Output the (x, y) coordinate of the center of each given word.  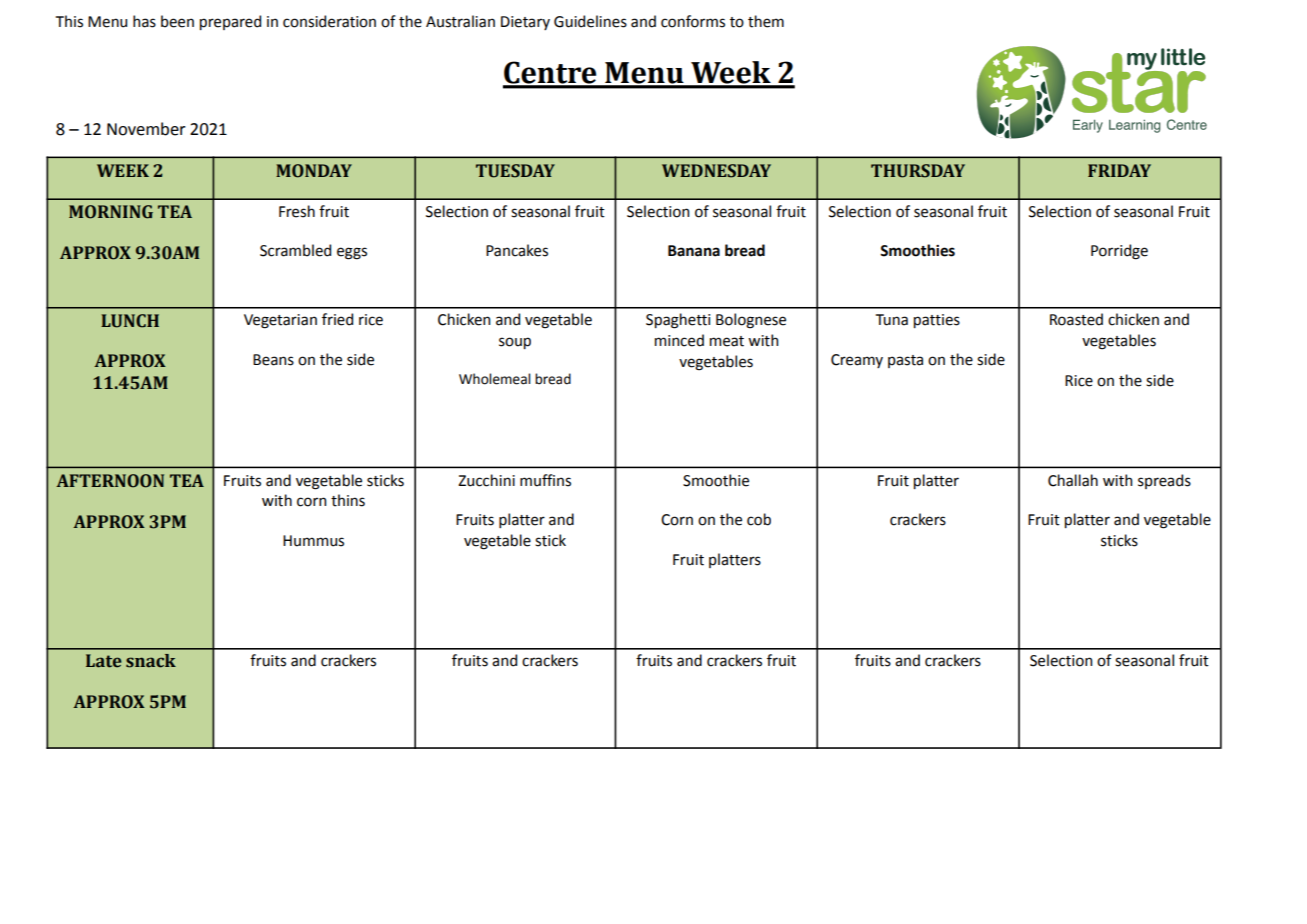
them (766, 21)
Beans (273, 360)
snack (151, 661)
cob (759, 519)
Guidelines (590, 21)
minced (679, 340)
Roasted (1076, 319)
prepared (230, 22)
